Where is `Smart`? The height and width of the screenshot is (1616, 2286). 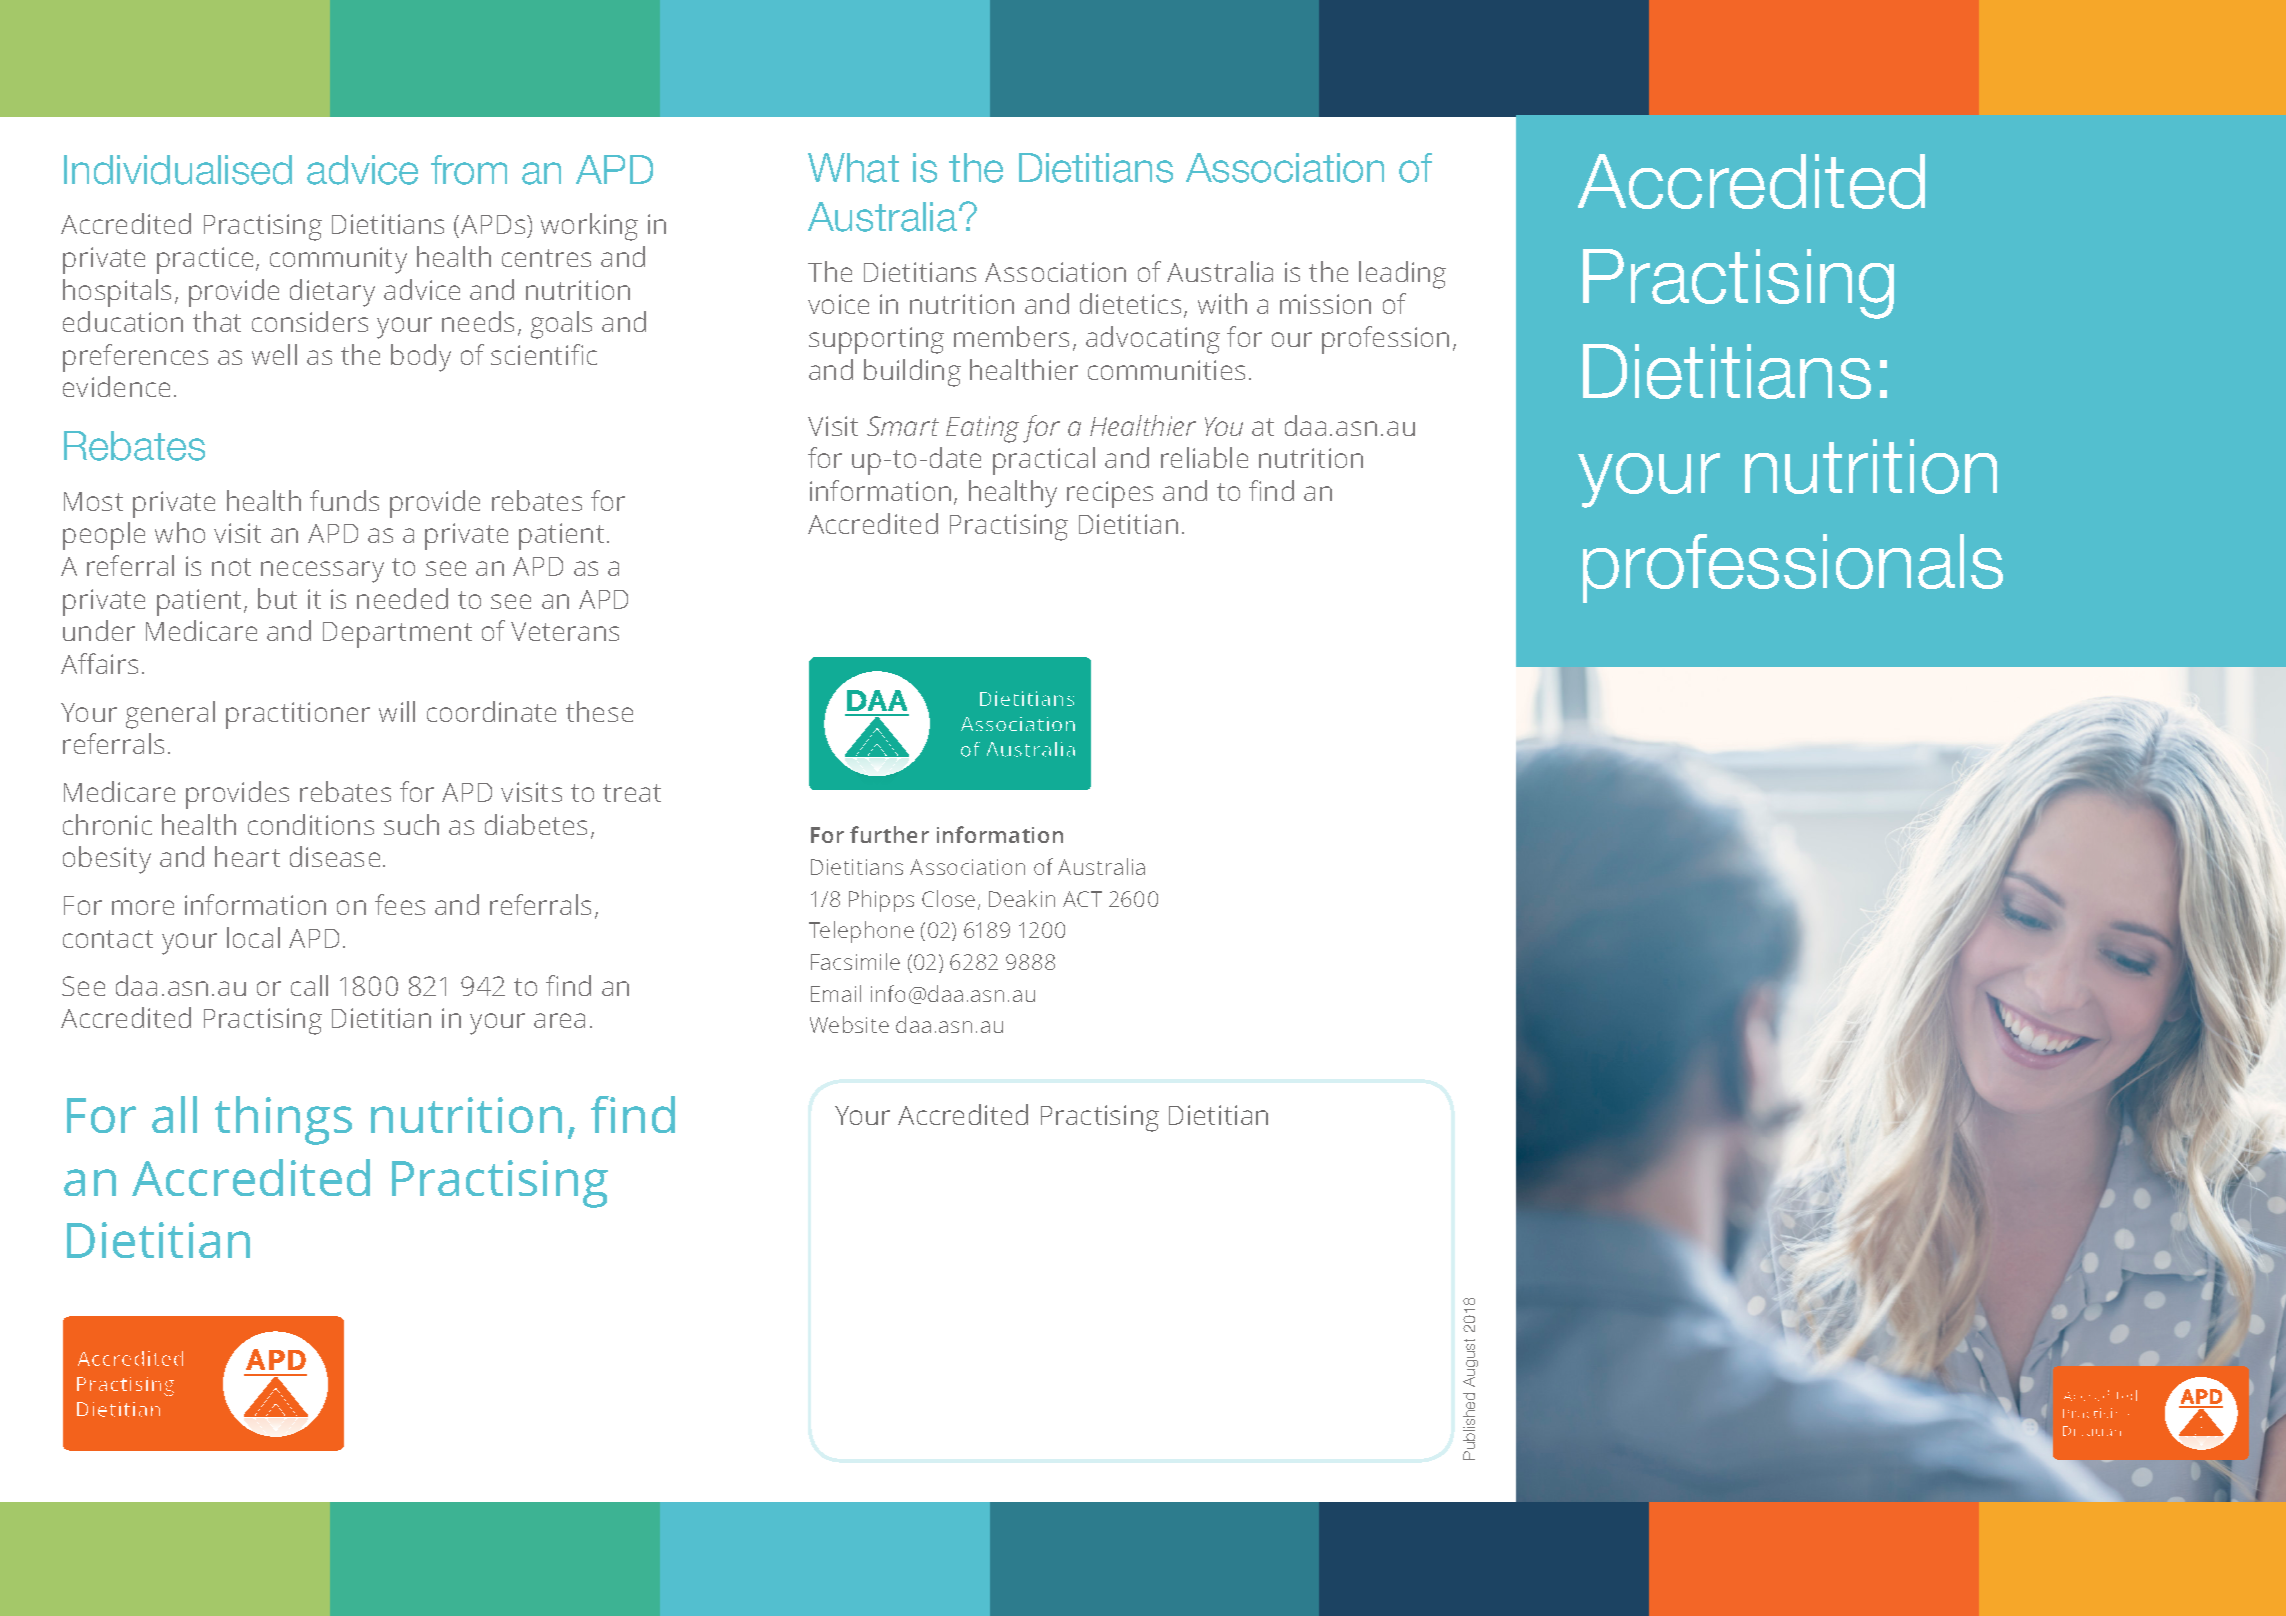 Smart is located at coordinates (903, 426).
